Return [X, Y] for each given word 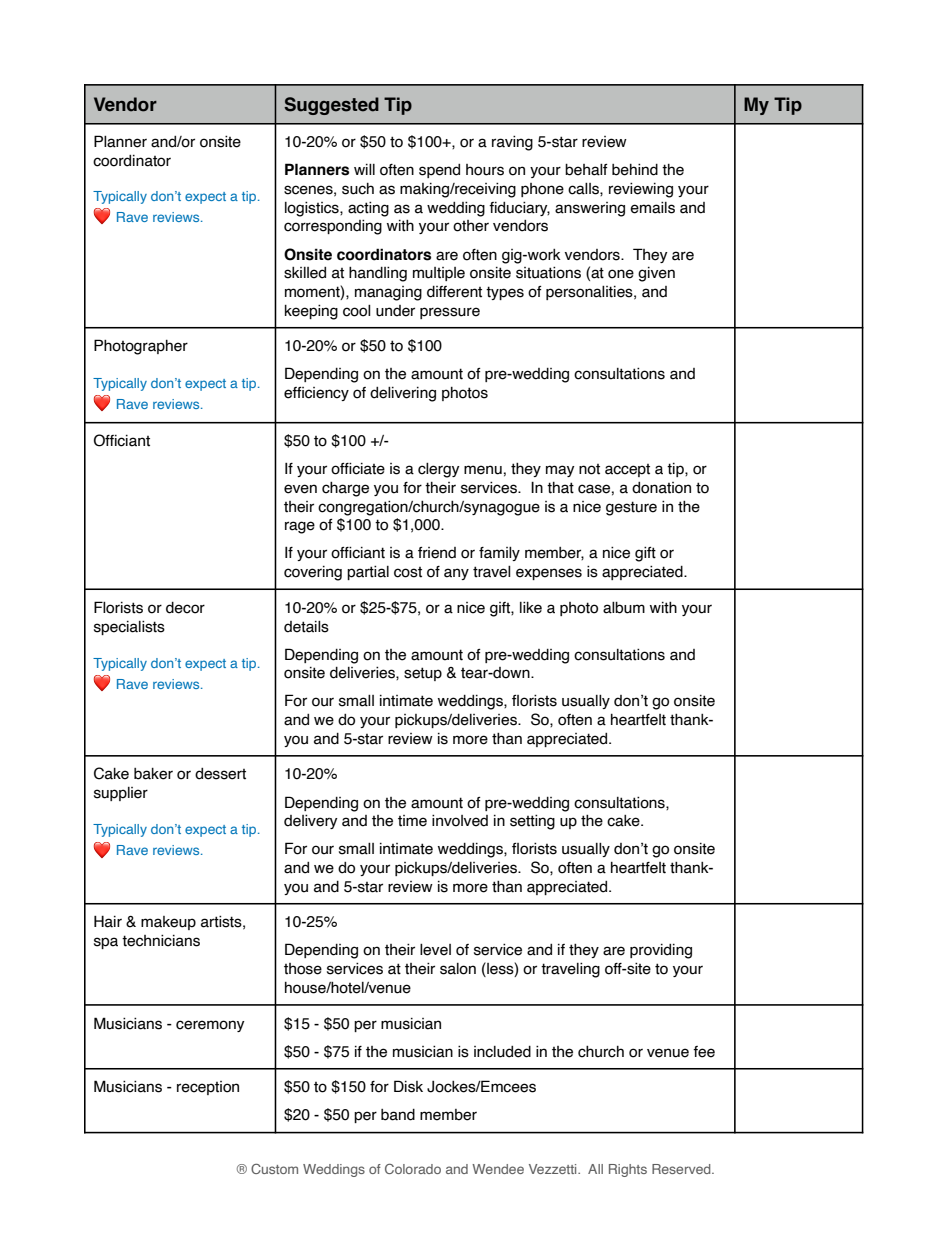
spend [439, 171]
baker [153, 774]
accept [627, 470]
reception [208, 1088]
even [300, 489]
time [412, 821]
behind [635, 169]
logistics [313, 209]
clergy [439, 470]
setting [532, 822]
